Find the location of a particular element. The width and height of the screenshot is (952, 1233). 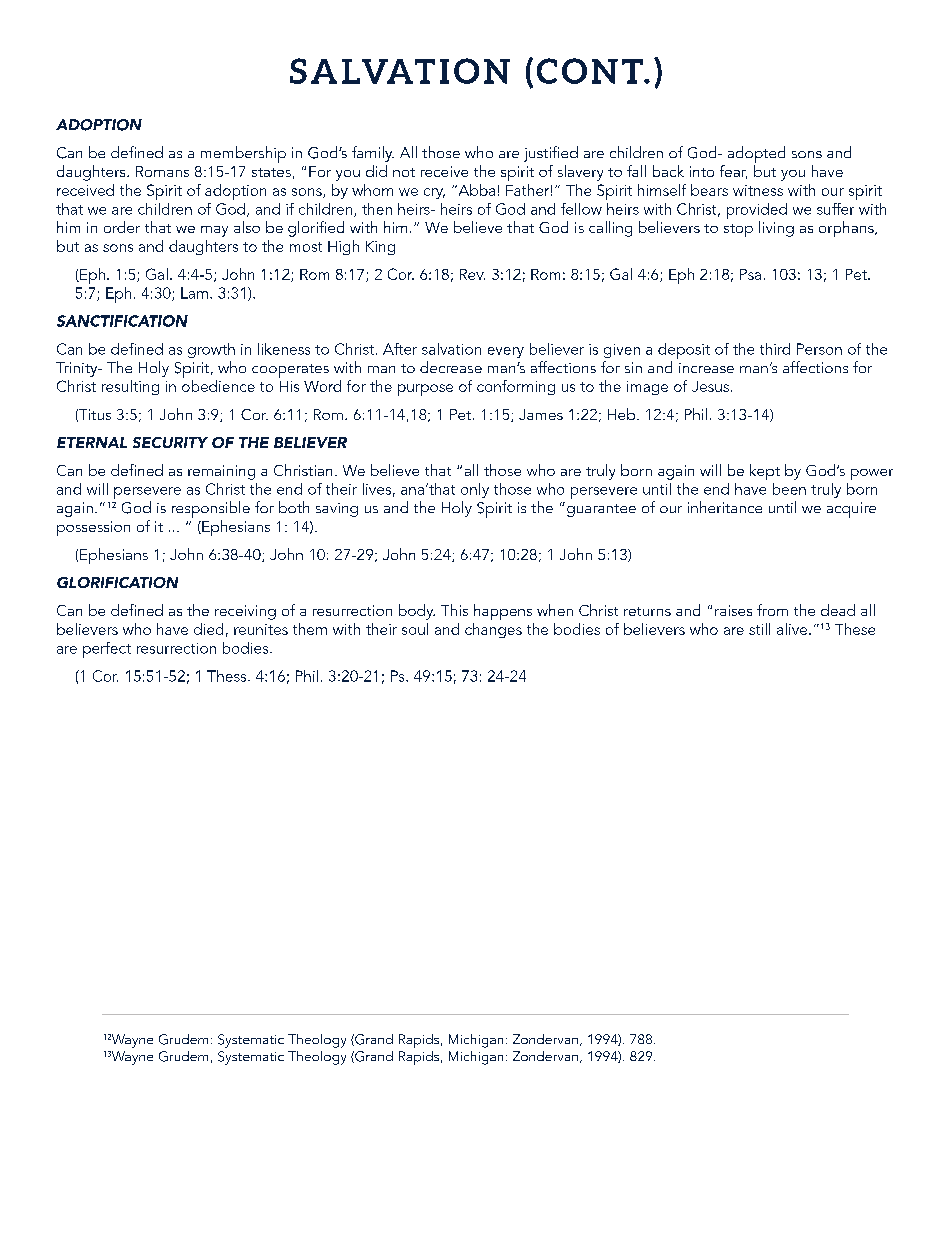

Thess is located at coordinates (228, 676).
